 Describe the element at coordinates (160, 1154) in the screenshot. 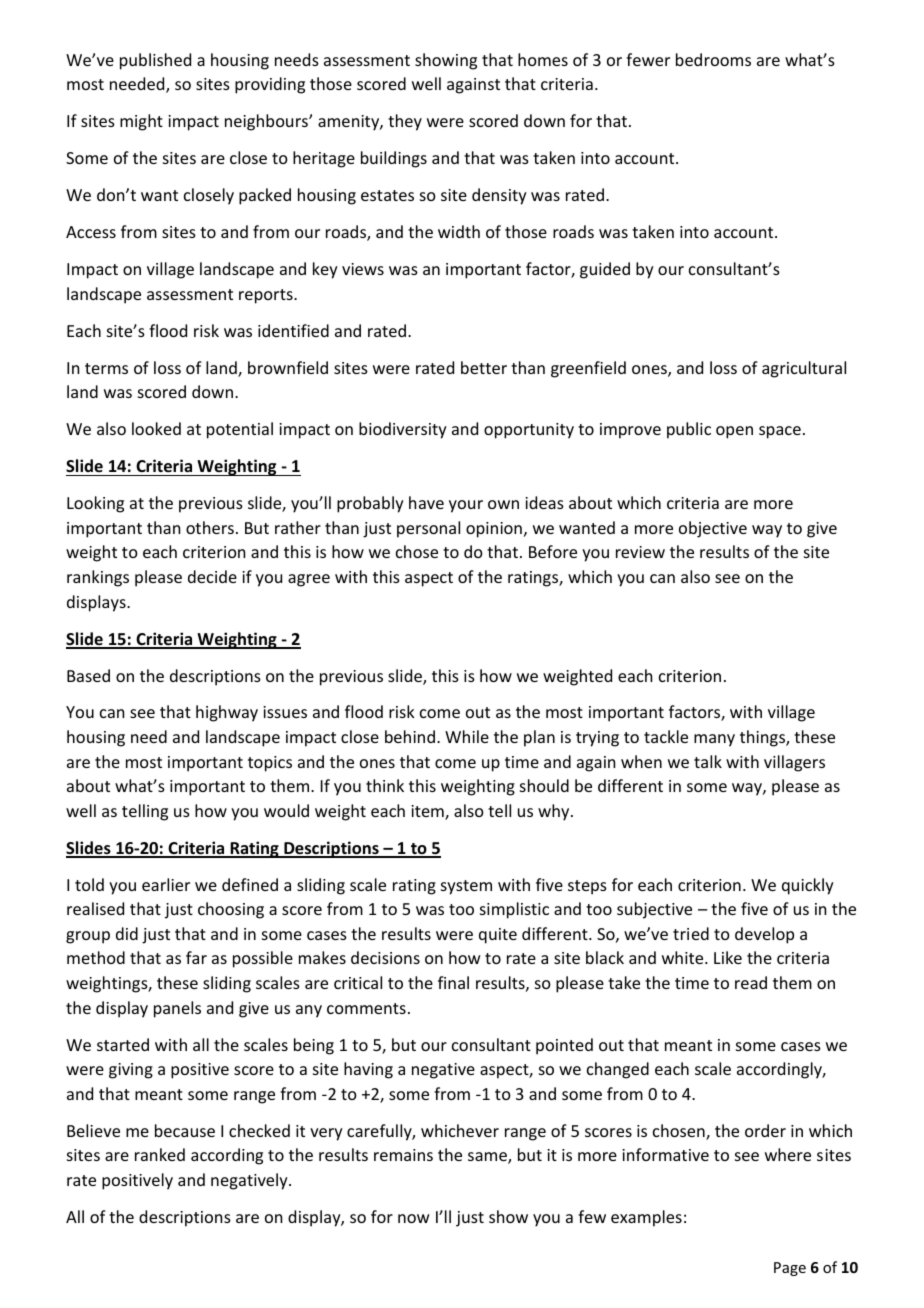

I see `ranked` at that location.
